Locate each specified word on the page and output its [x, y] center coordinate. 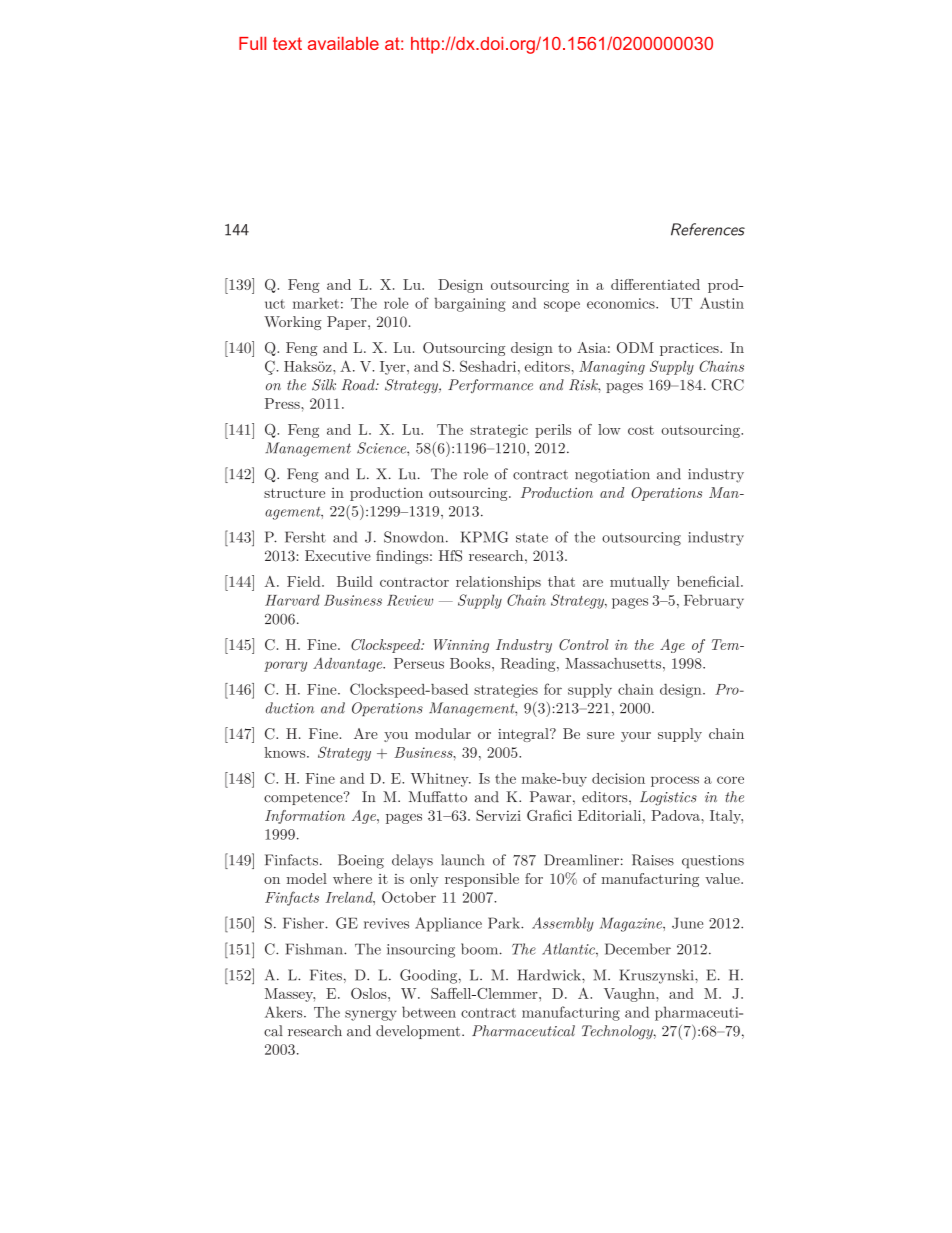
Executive [338, 555]
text [287, 43]
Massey [290, 995]
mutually [640, 583]
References [708, 229]
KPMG [484, 537]
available [343, 43]
